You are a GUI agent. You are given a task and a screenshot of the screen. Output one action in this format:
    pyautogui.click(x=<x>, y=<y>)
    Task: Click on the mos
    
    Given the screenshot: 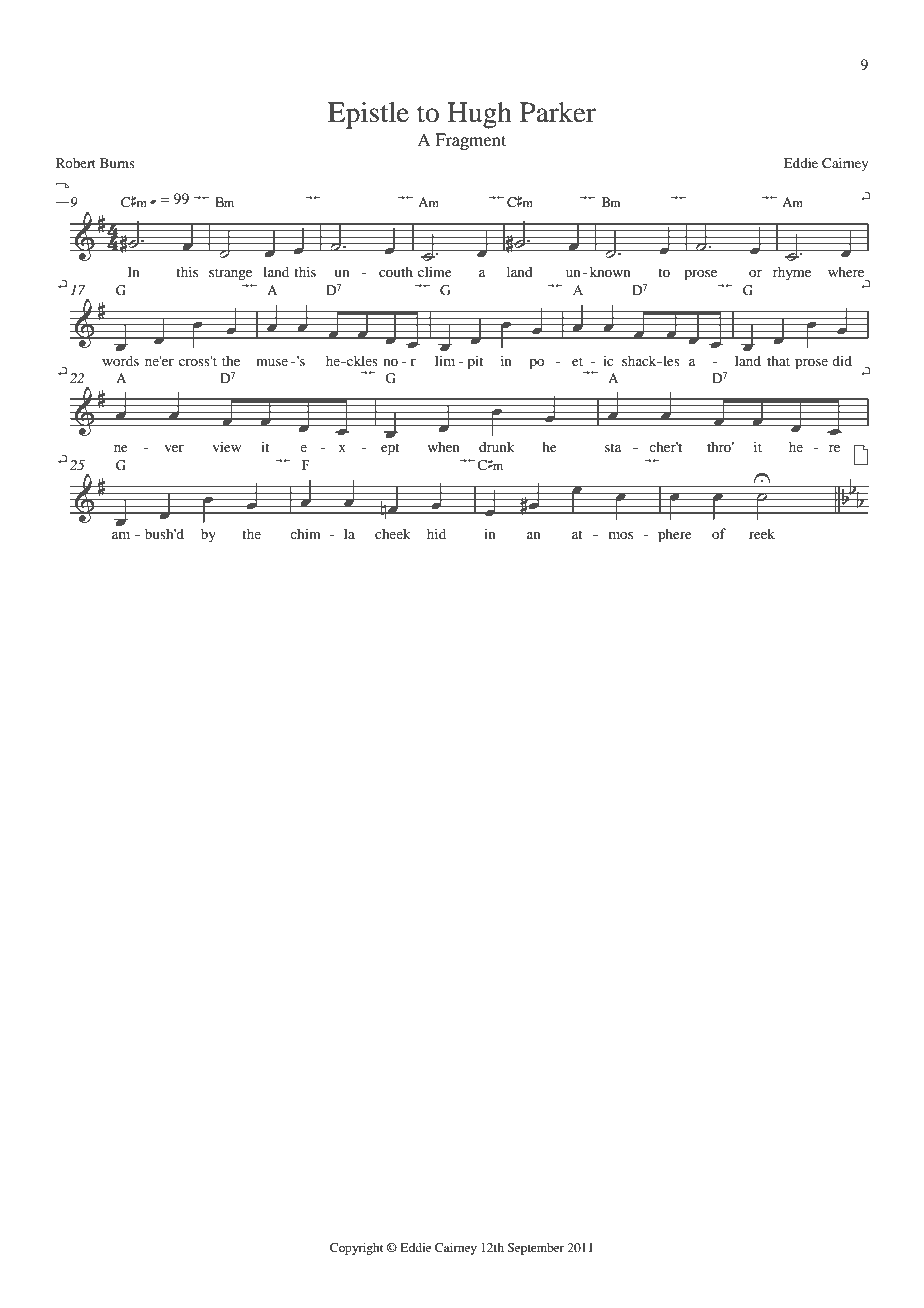 What is the action you would take?
    pyautogui.click(x=621, y=535)
